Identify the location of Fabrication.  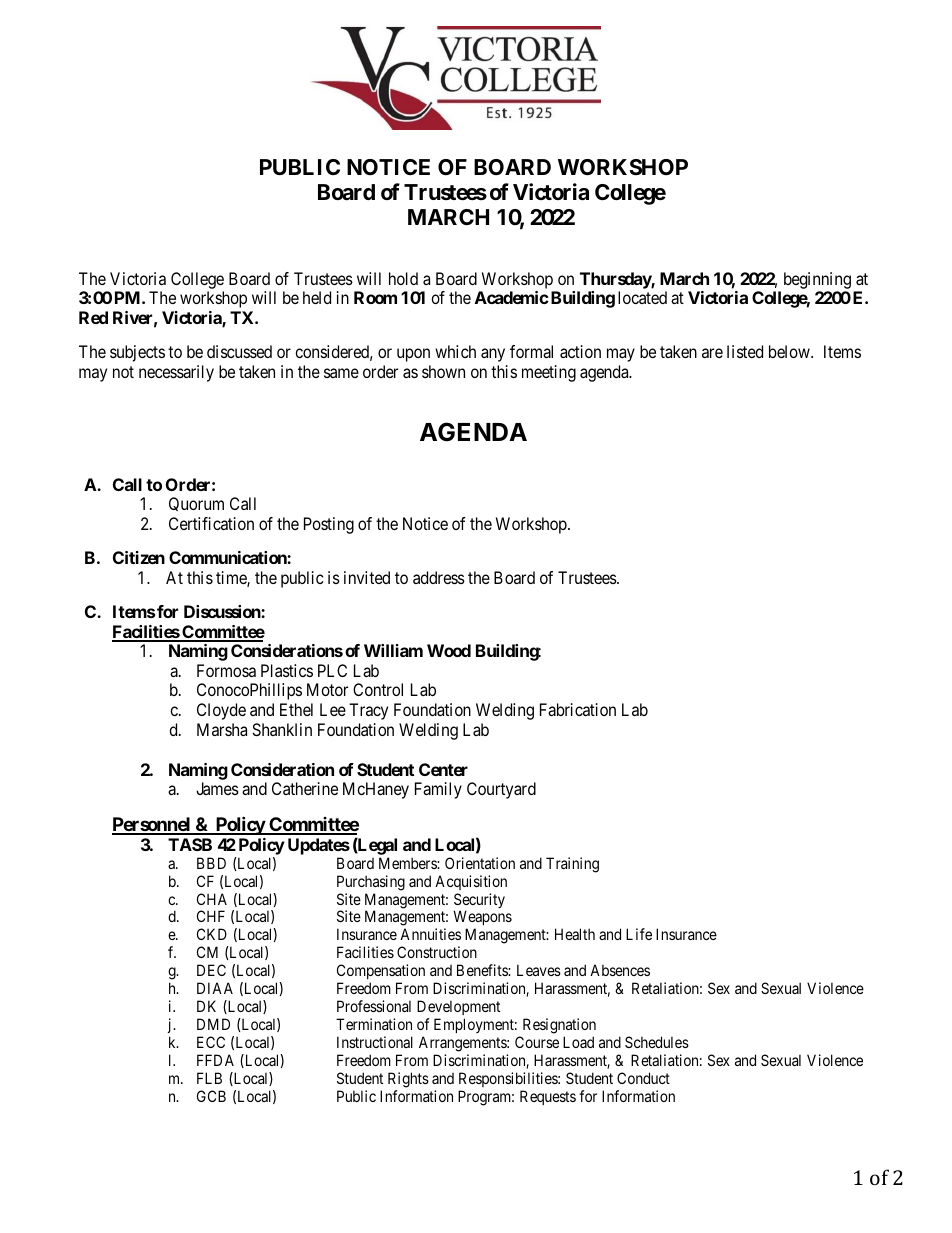
(578, 709).
